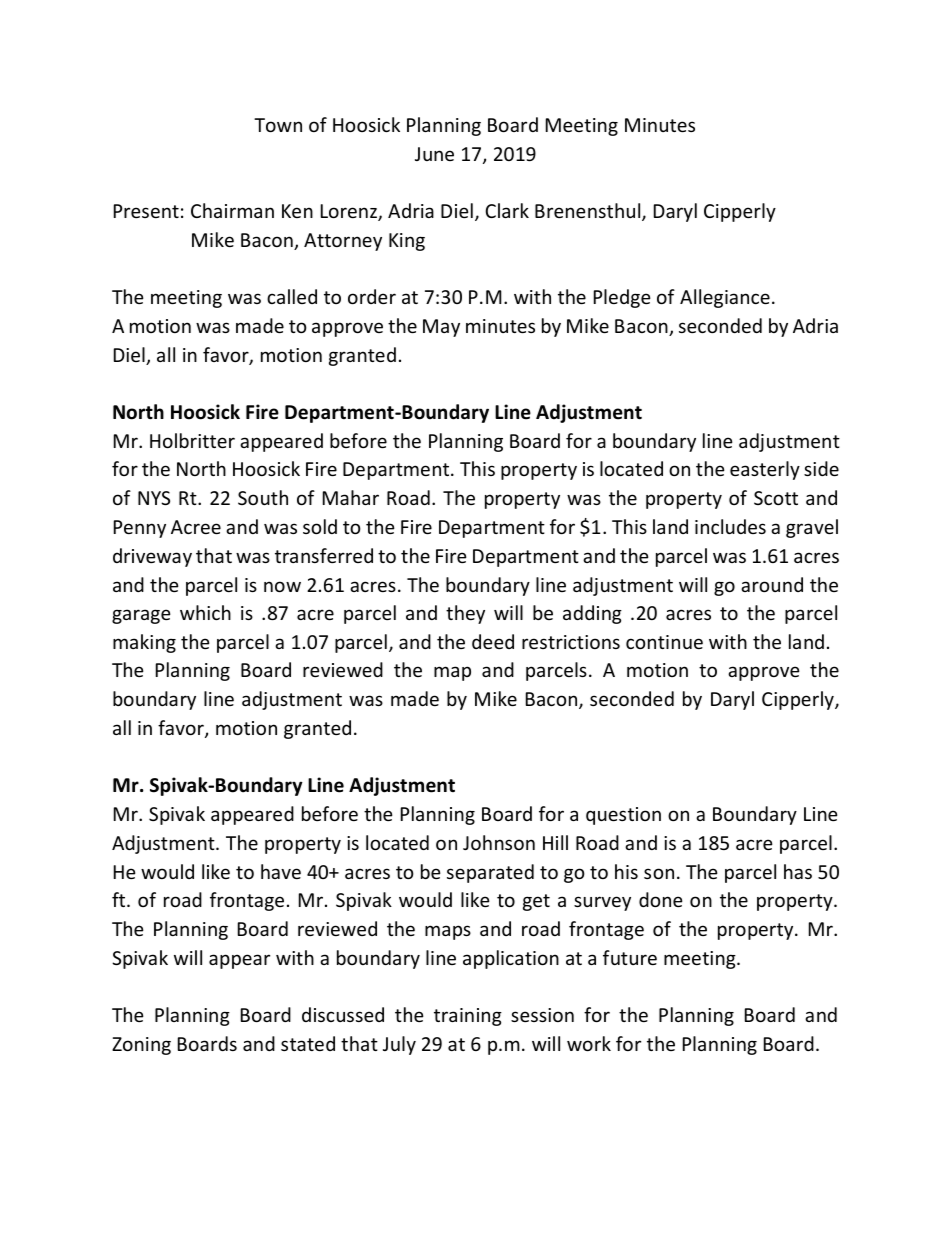 This screenshot has height=1233, width=952. Describe the element at coordinates (278, 125) in the screenshot. I see `Town` at that location.
